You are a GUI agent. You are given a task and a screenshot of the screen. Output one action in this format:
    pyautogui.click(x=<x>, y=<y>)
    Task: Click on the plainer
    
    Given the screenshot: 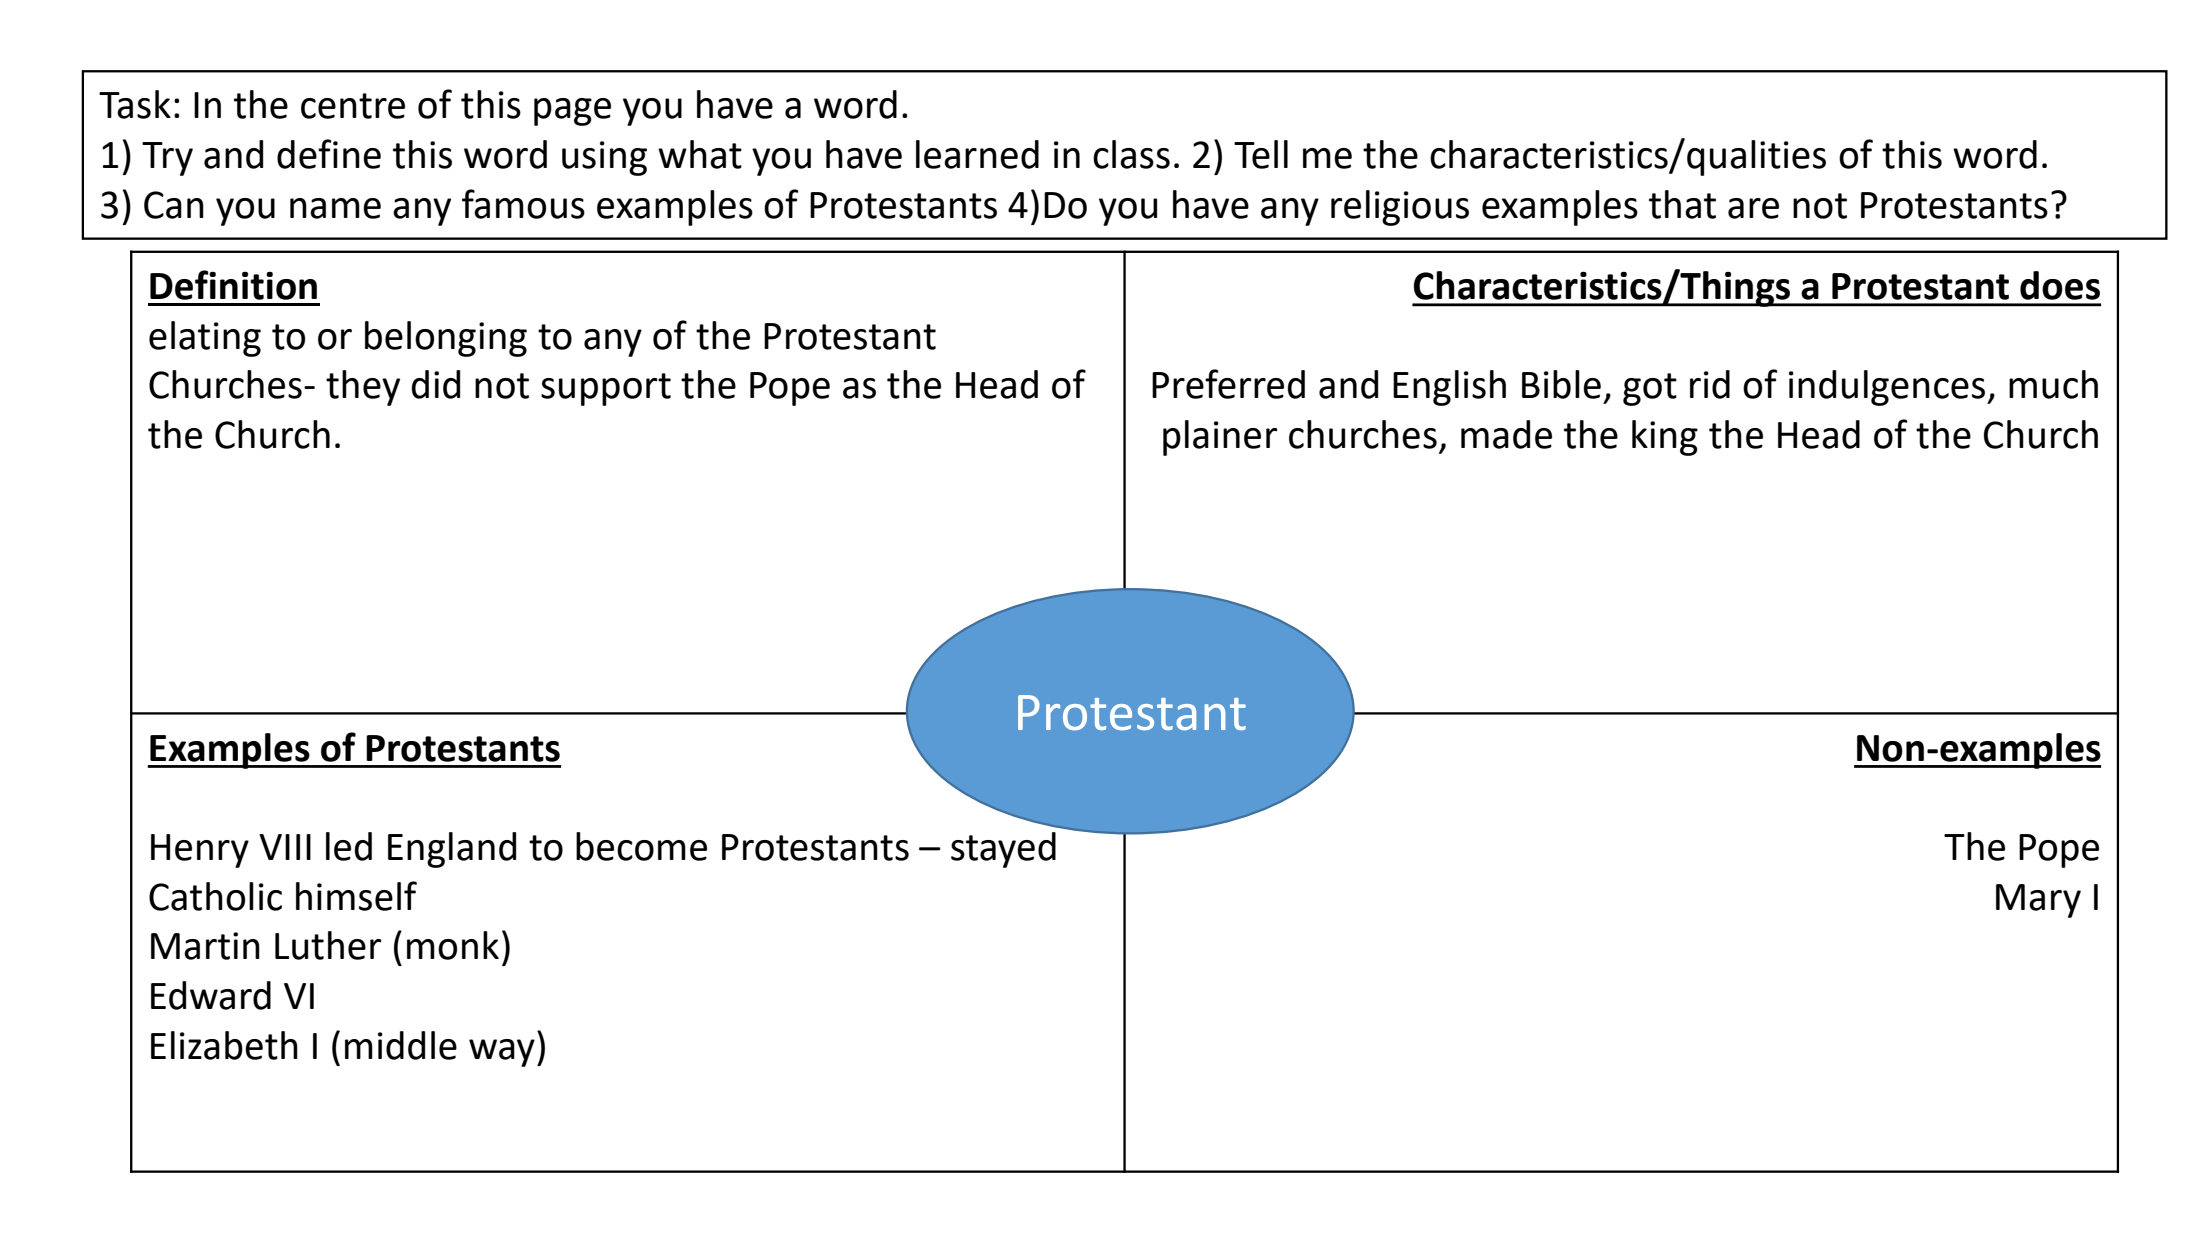 What is the action you would take?
    pyautogui.click(x=1220, y=438)
